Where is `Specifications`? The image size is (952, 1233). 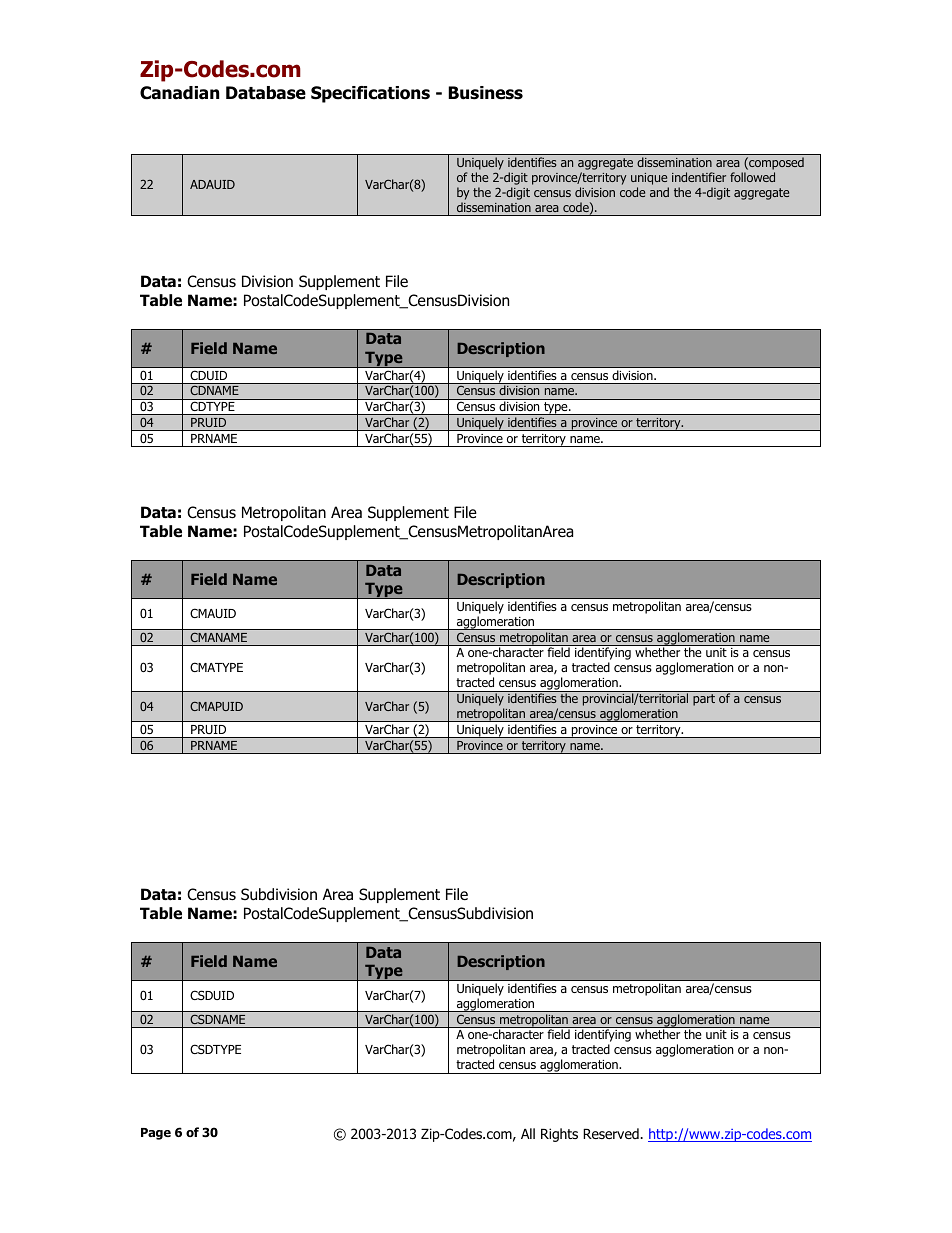
Specifications is located at coordinates (370, 94).
